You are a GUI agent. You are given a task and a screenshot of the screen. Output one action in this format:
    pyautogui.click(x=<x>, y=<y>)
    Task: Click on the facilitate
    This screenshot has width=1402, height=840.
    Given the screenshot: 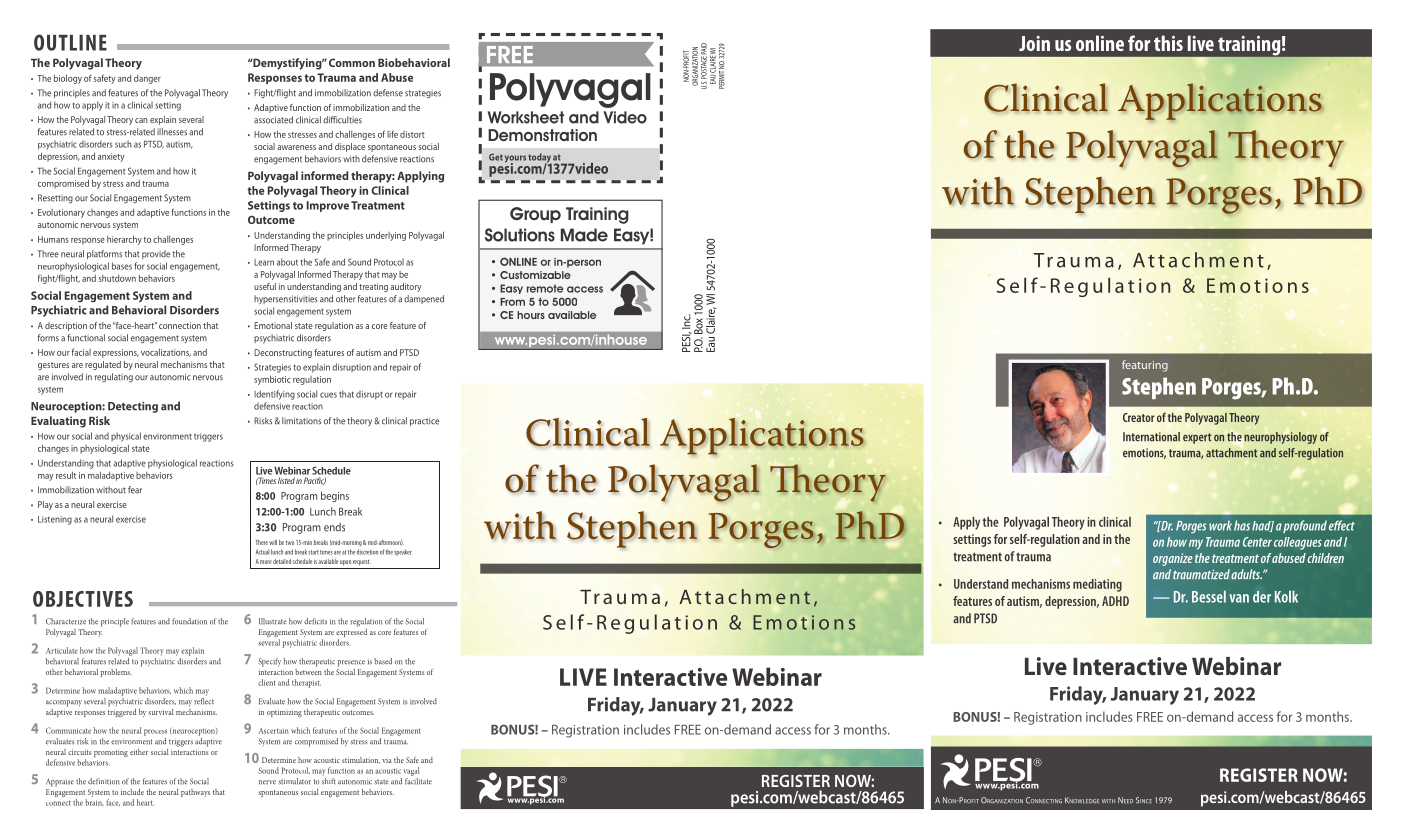 What is the action you would take?
    pyautogui.click(x=418, y=780)
